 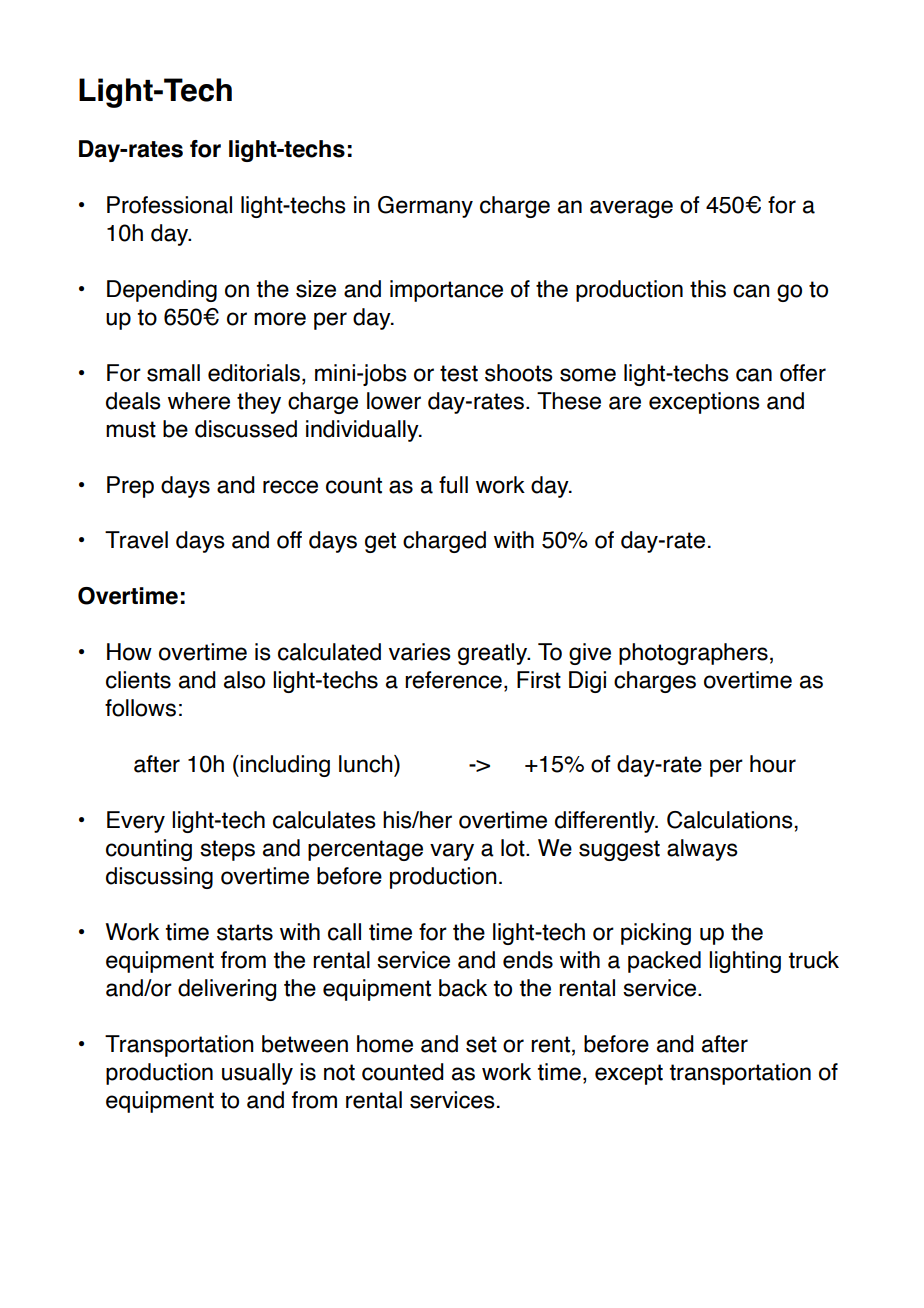 What do you see at coordinates (494, 654) in the document?
I see `greatly` at bounding box center [494, 654].
